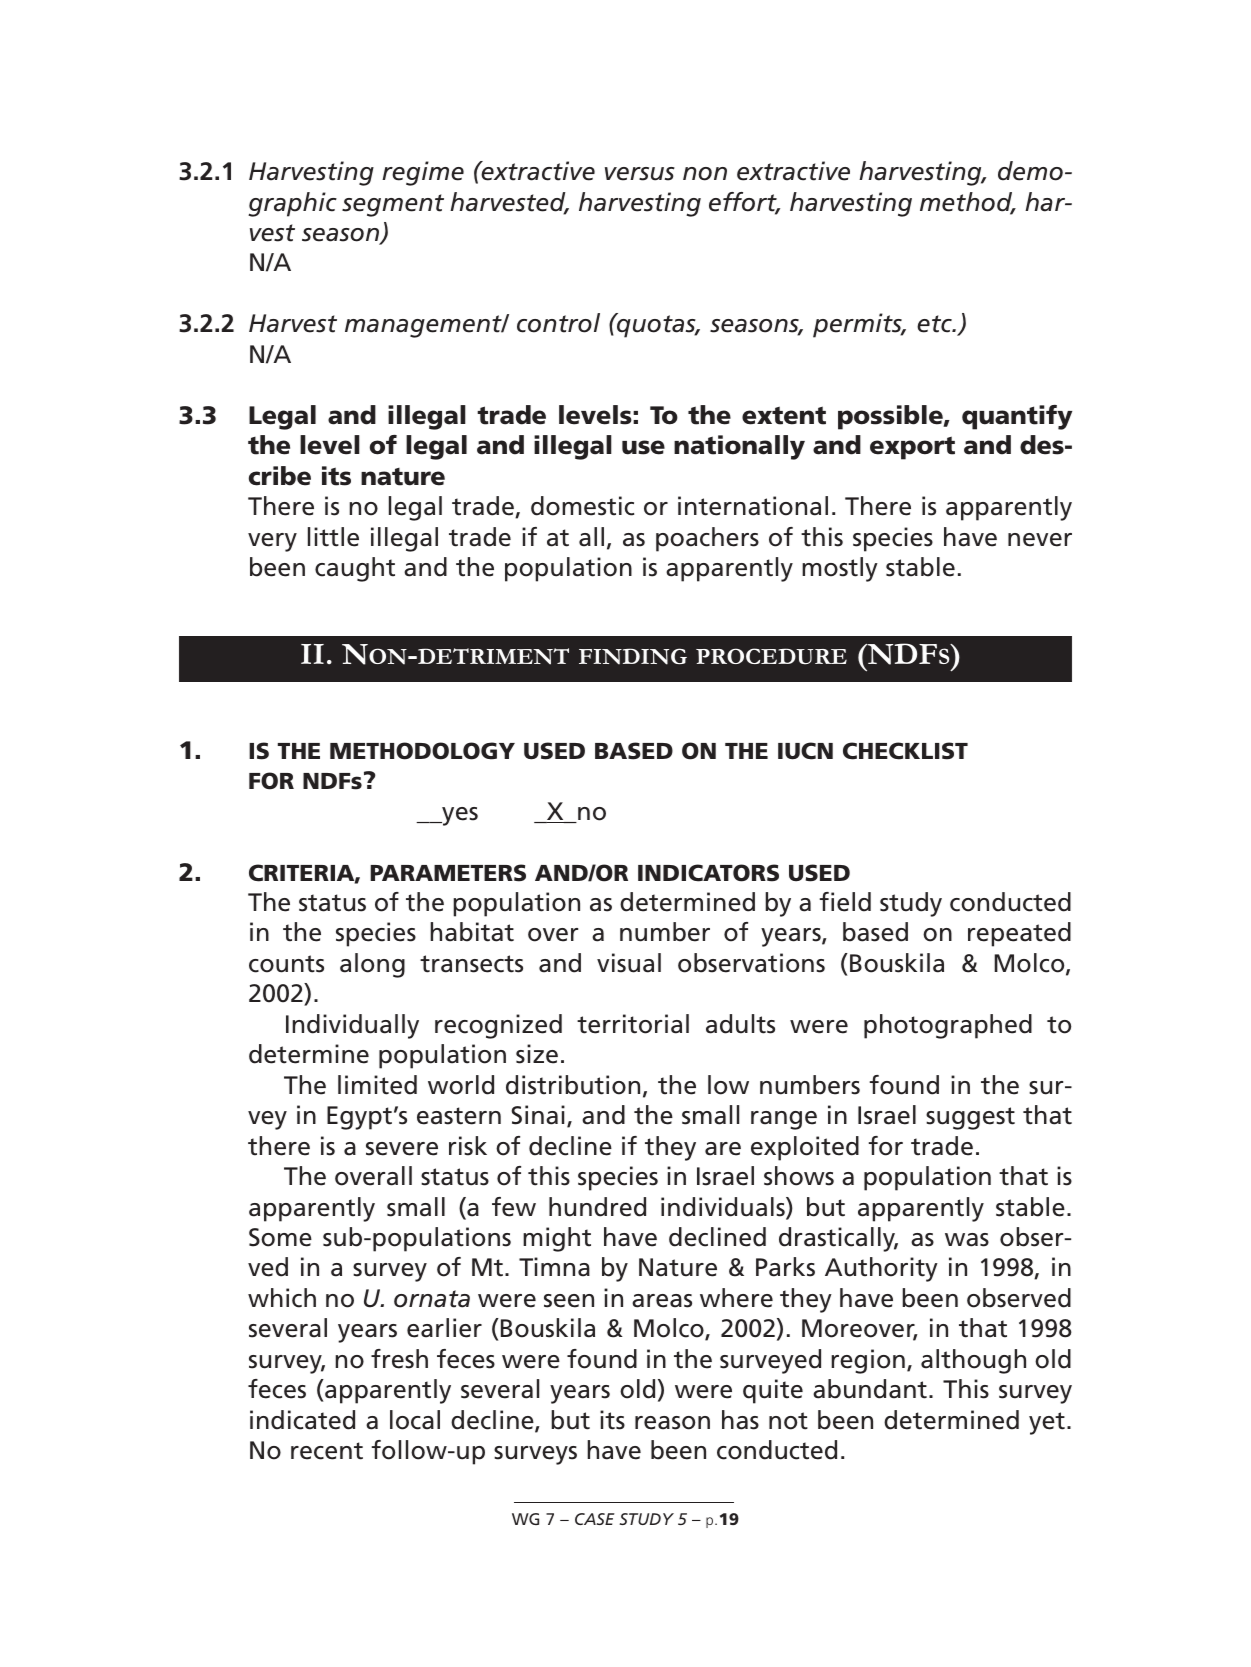 This document has height=1667, width=1251. I want to click on PARAMETERS, so click(448, 873).
